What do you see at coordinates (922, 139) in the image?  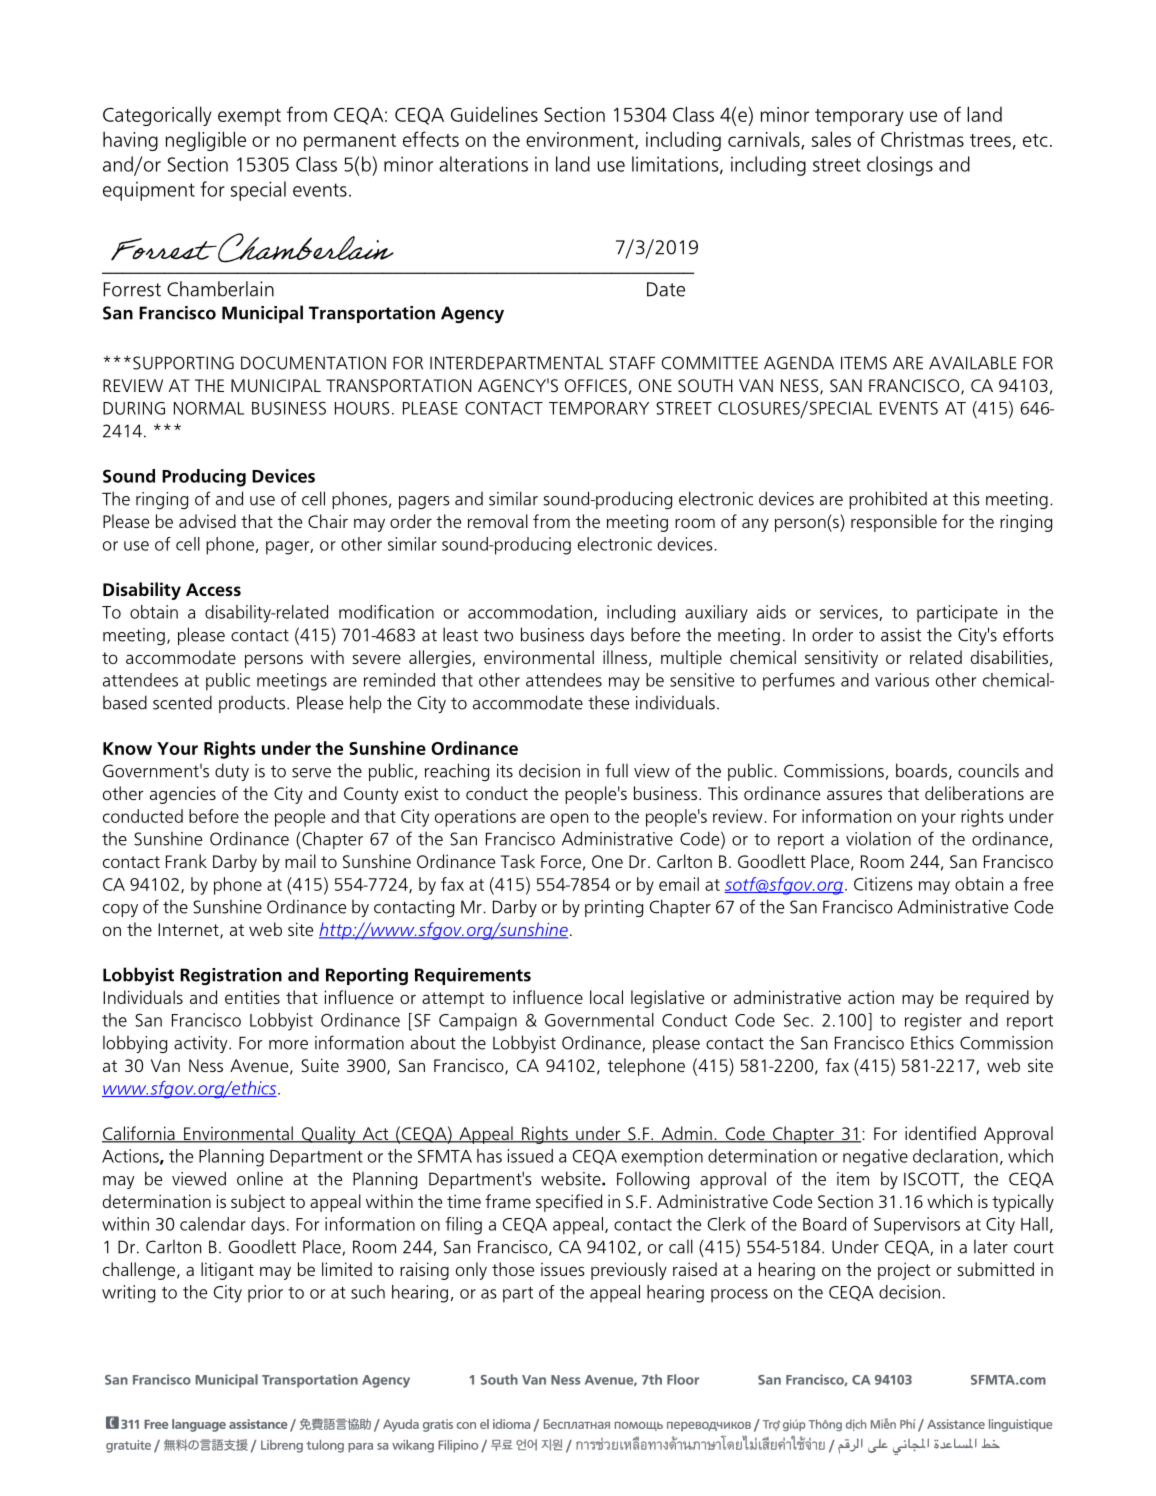 I see `Christmas` at bounding box center [922, 139].
